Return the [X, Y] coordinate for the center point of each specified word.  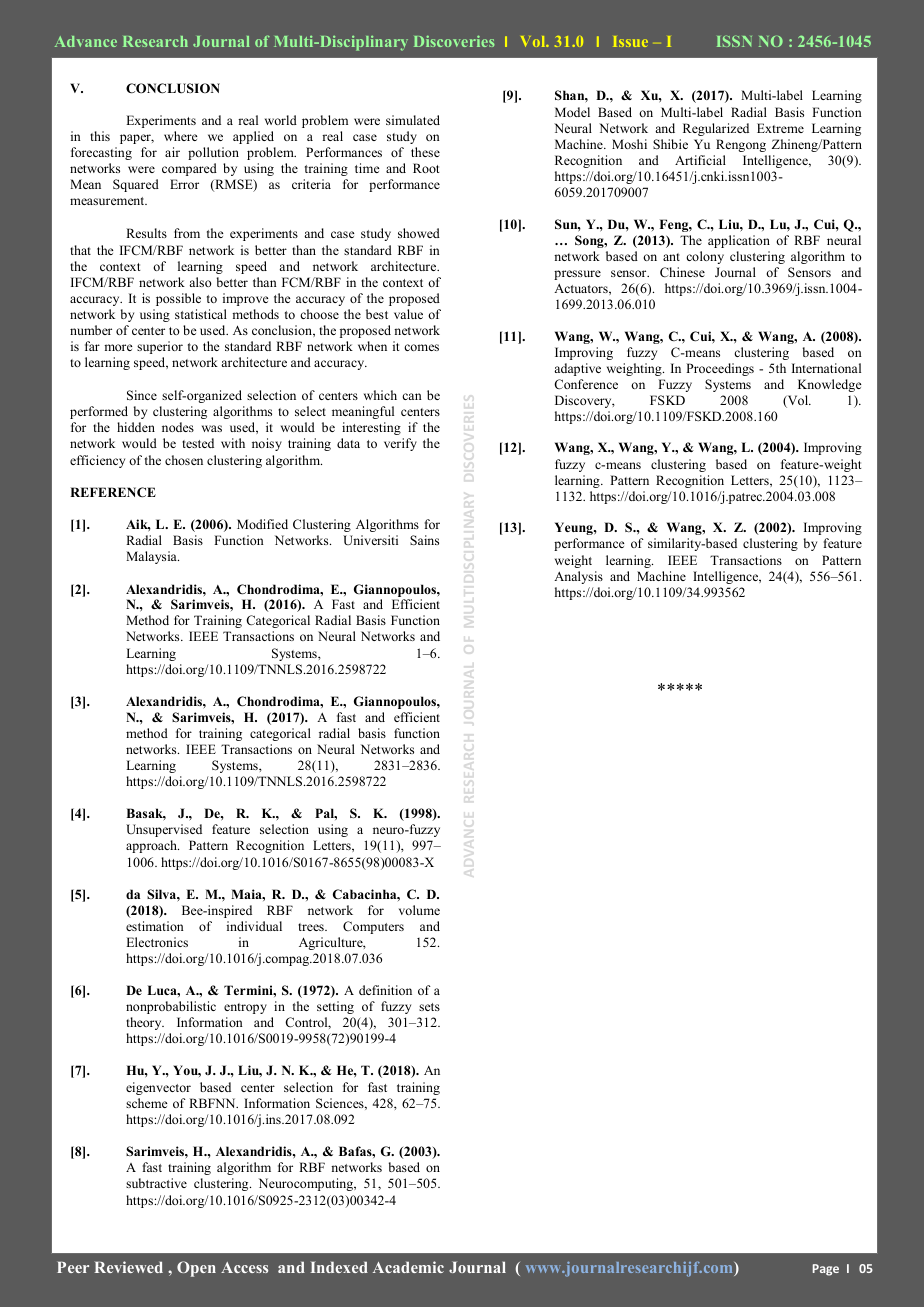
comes [421, 347]
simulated [413, 120]
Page [826, 1270]
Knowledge [830, 385]
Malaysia [152, 557]
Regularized [716, 129]
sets [429, 1007]
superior [160, 347]
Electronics [157, 942]
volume [419, 910]
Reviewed [128, 1267]
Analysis [578, 577]
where [181, 136]
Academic [408, 1267]
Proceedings [720, 369]
